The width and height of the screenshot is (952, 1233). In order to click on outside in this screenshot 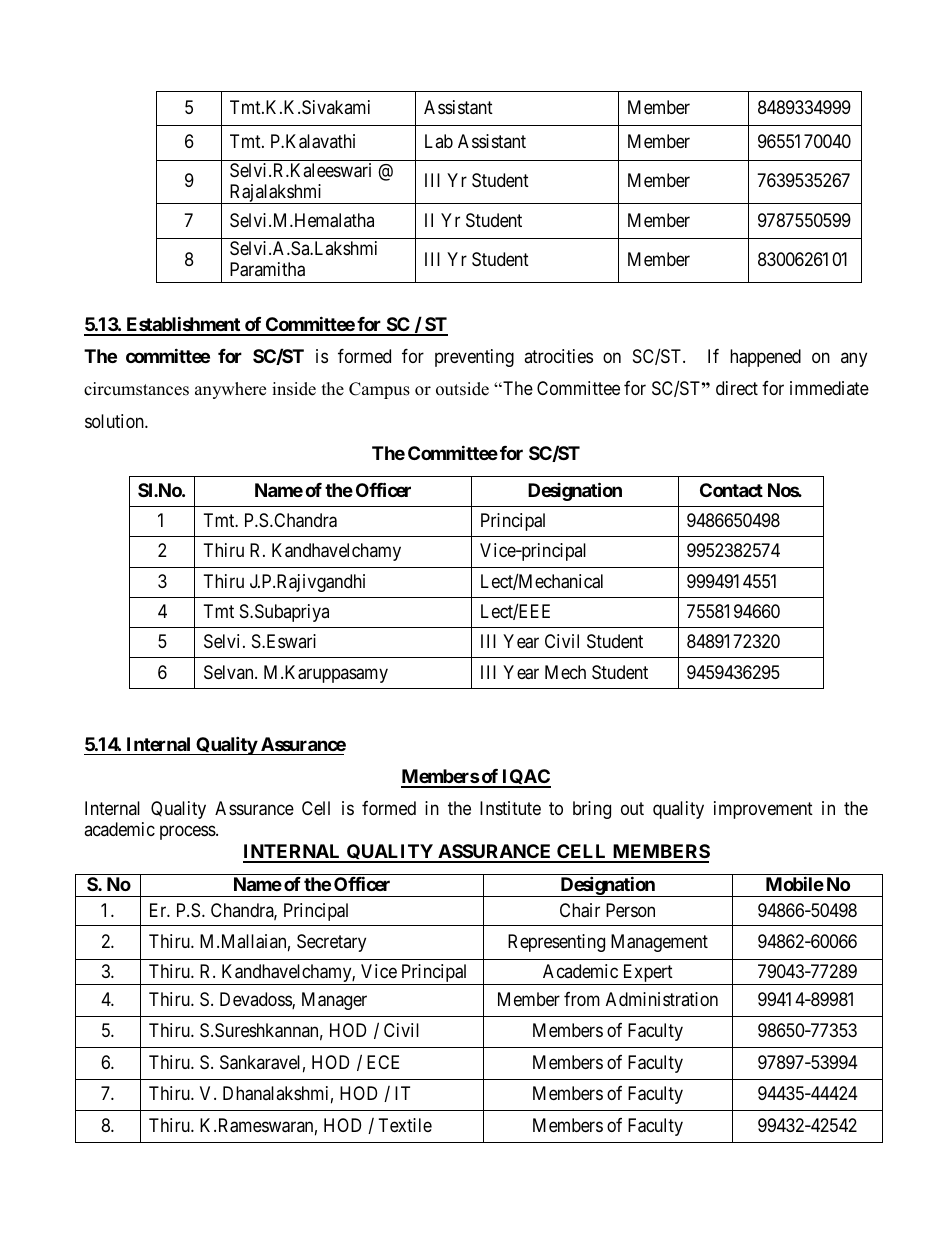, I will do `click(462, 389)`.
